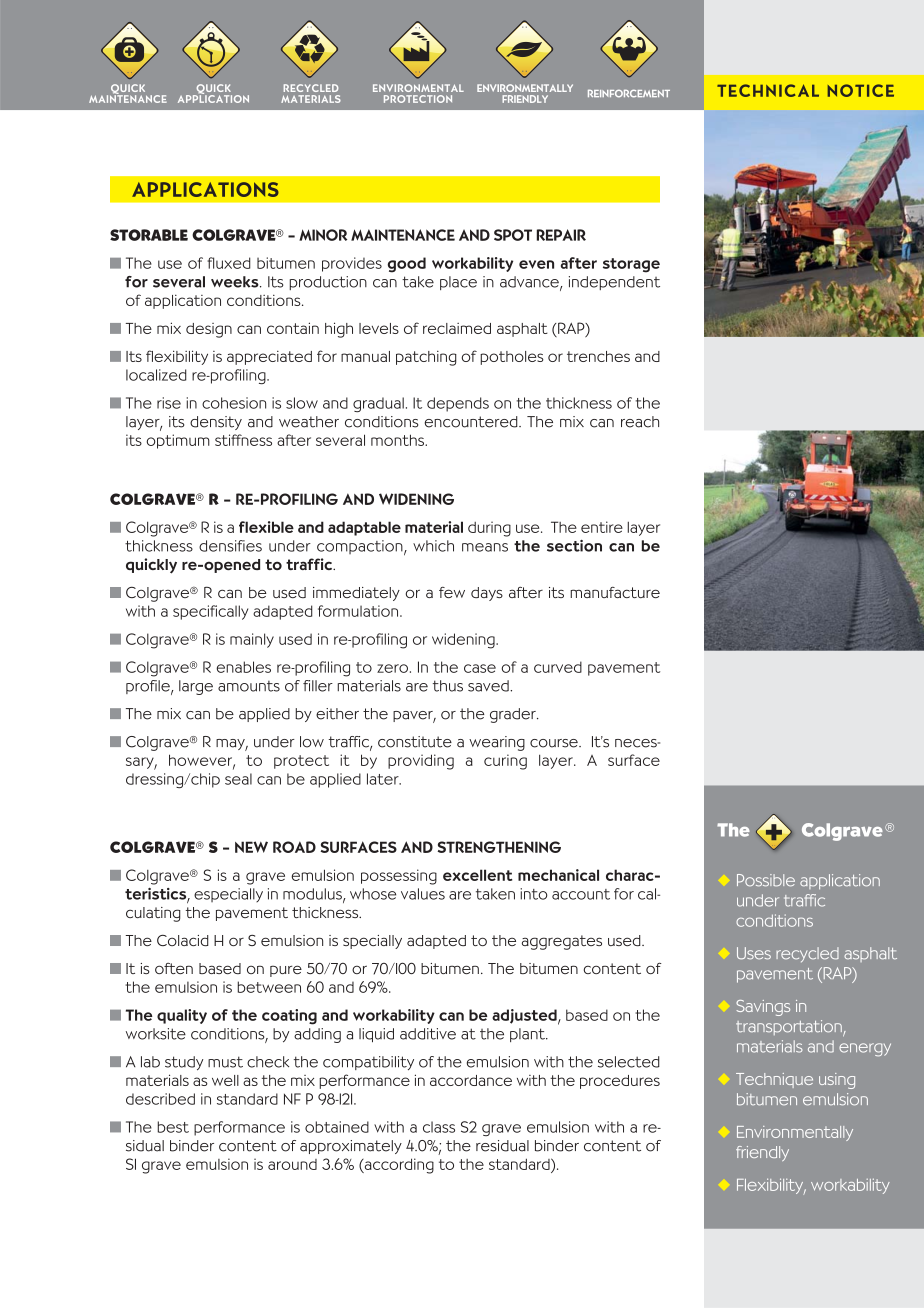 The width and height of the screenshot is (924, 1308). What do you see at coordinates (149, 235) in the screenshot?
I see `STORABLE` at bounding box center [149, 235].
